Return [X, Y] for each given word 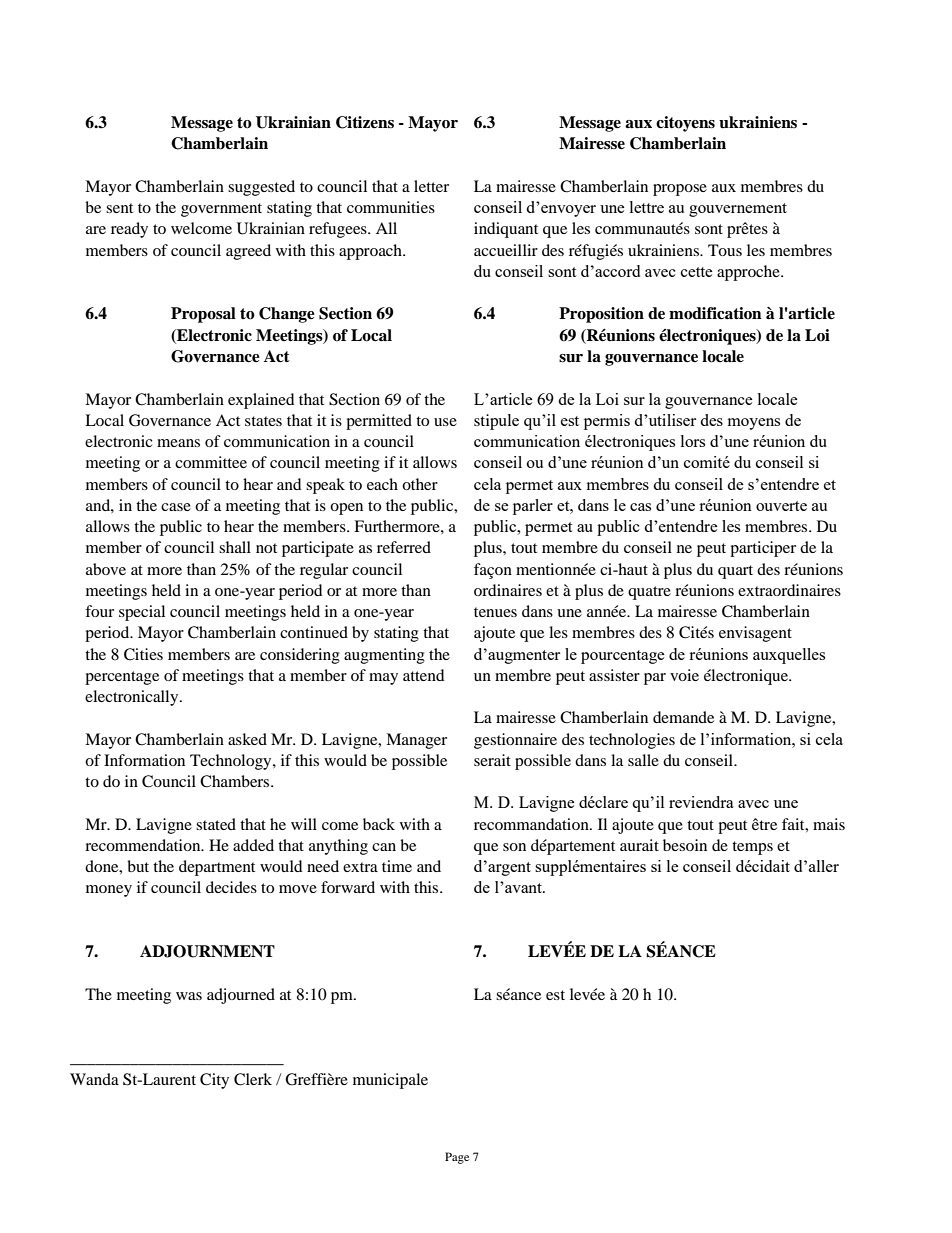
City [214, 1081]
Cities [143, 654]
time [397, 866]
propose [680, 190]
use [445, 422]
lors [693, 441]
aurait [639, 845]
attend [424, 675]
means [178, 443]
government [221, 210]
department [217, 868]
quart [735, 572]
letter [431, 186]
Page [457, 1158]
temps [752, 848]
